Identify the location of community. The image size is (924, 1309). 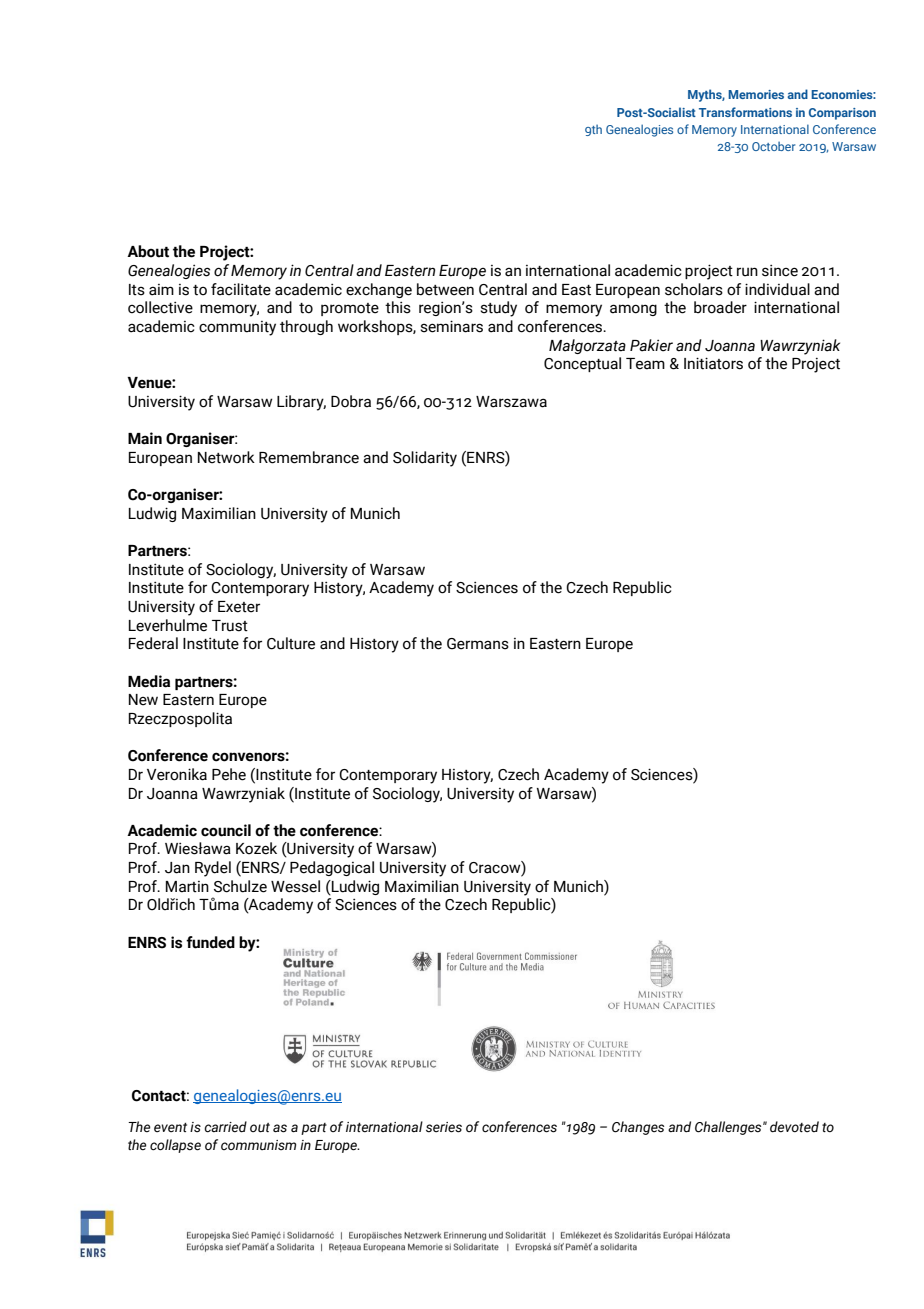
(237, 328).
